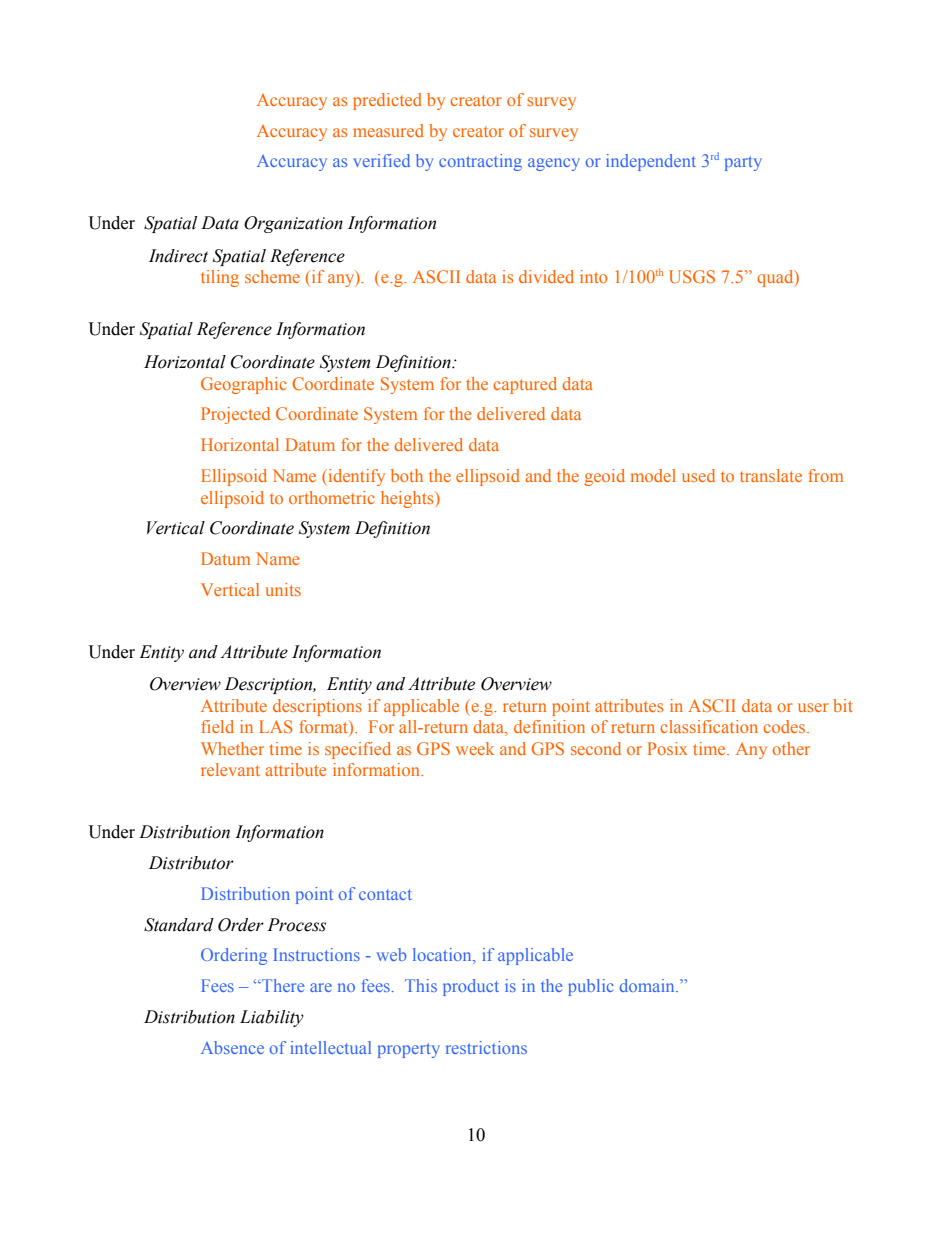  Describe the element at coordinates (486, 1047) in the screenshot. I see `restrictions` at that location.
